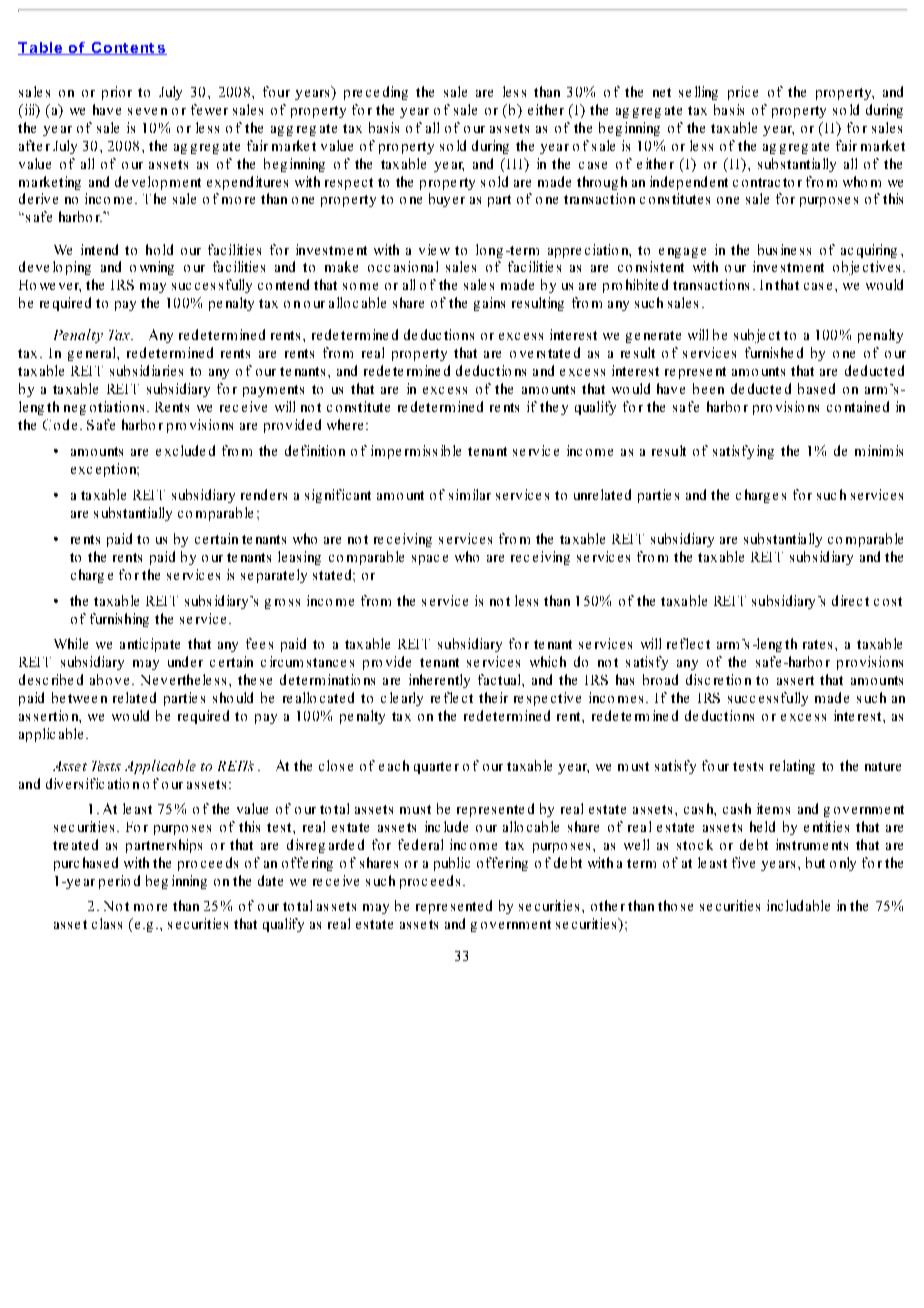 Image resolution: width=924 pixels, height=1308 pixels. Describe the element at coordinates (376, 93) in the image. I see `preceding` at that location.
